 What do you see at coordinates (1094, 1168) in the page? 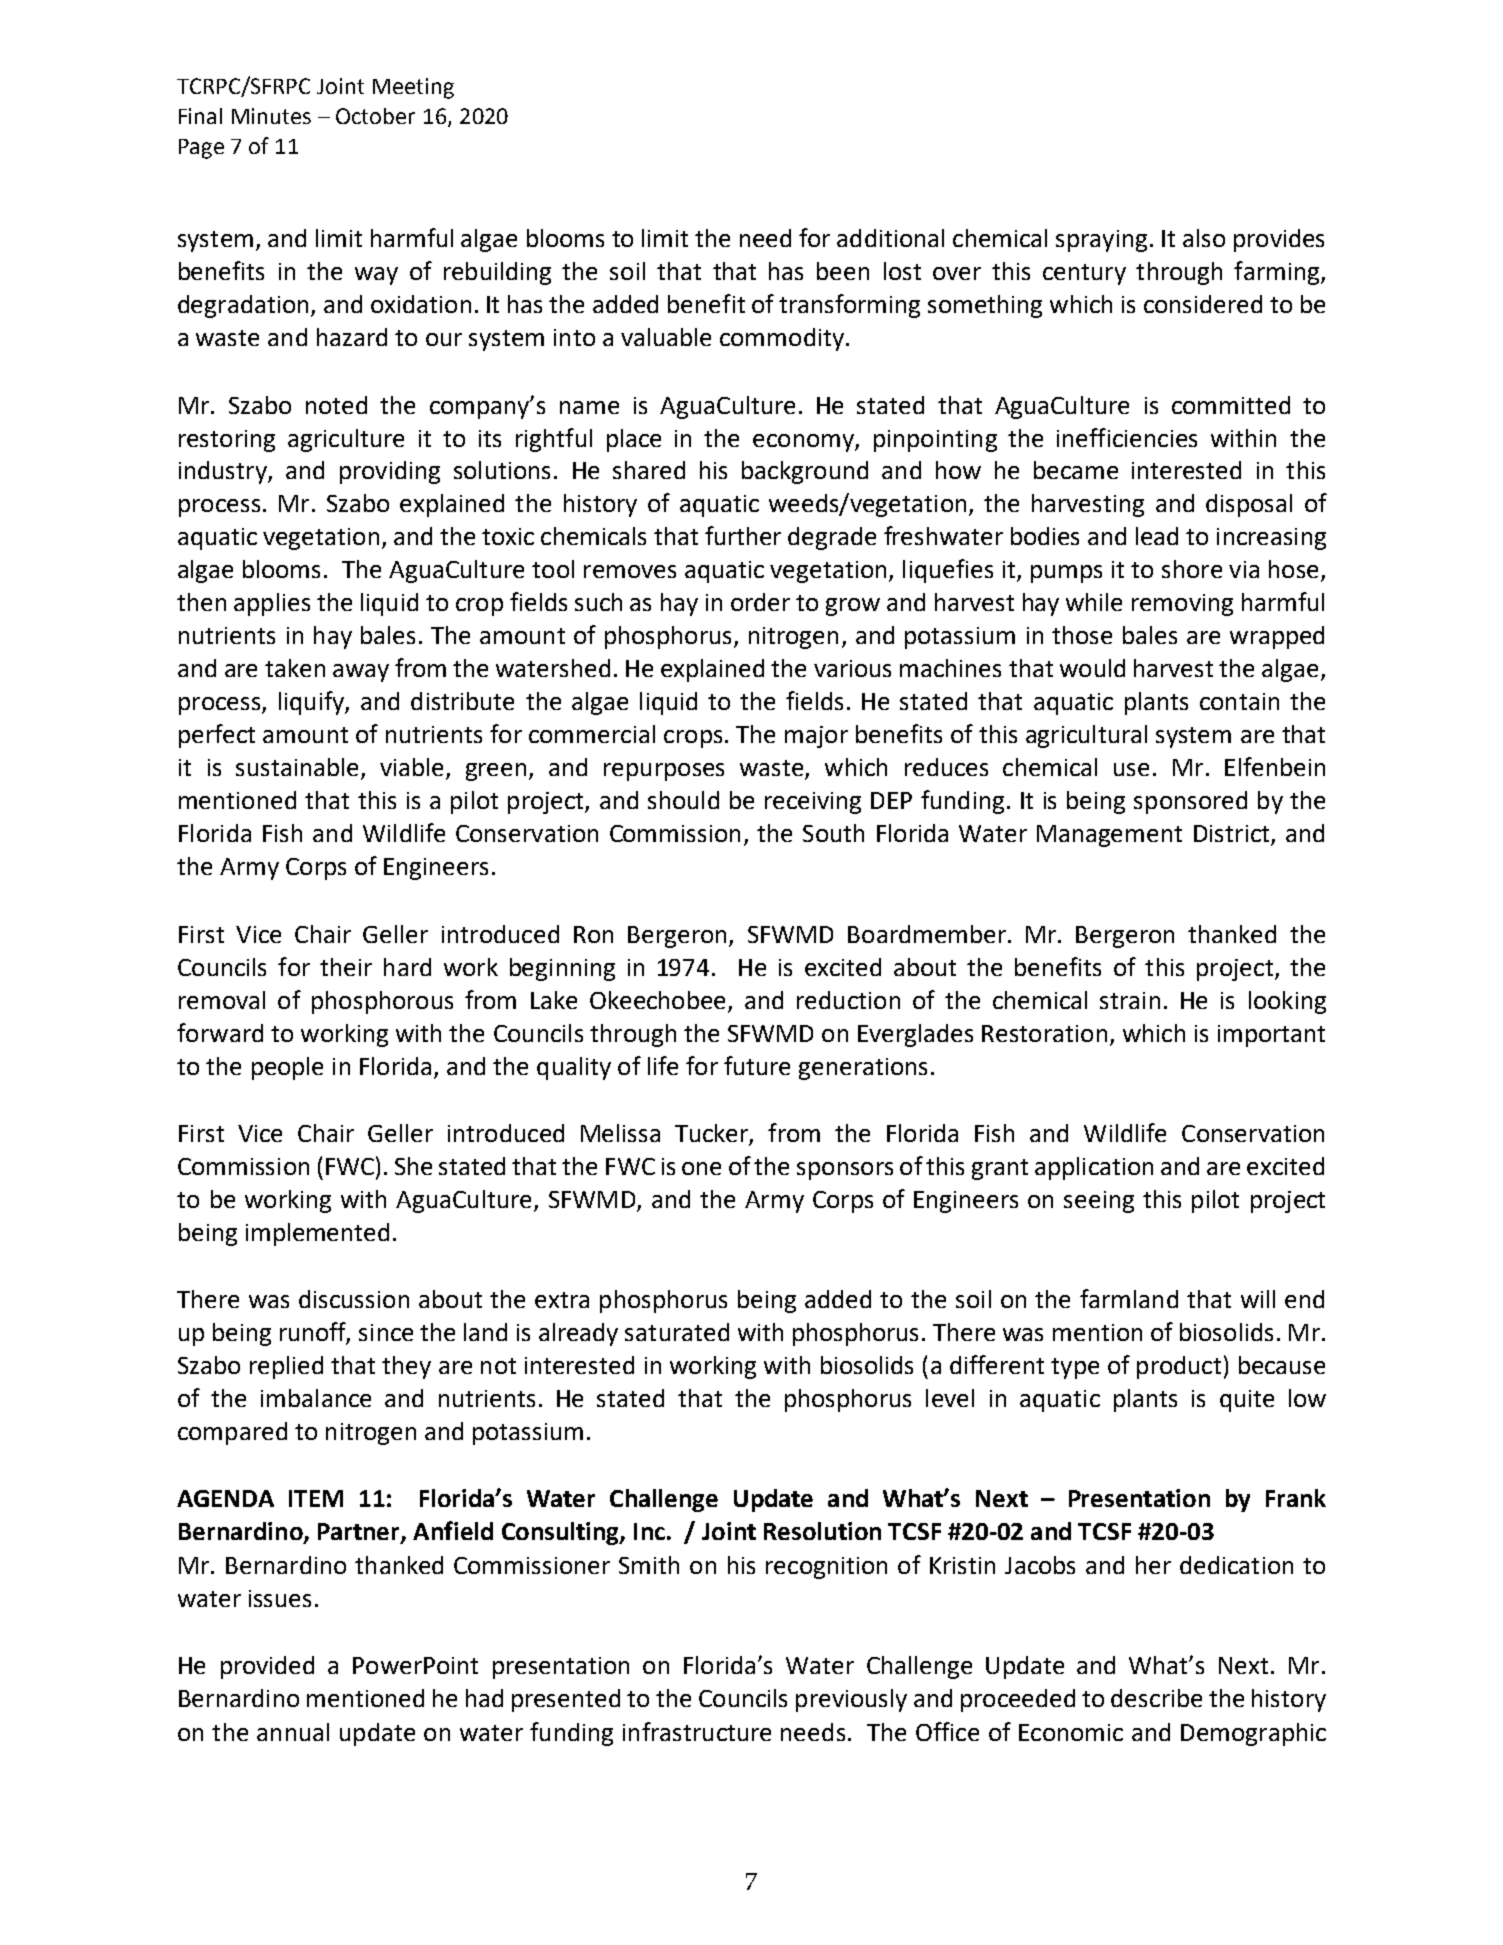
I see `application` at bounding box center [1094, 1168].
